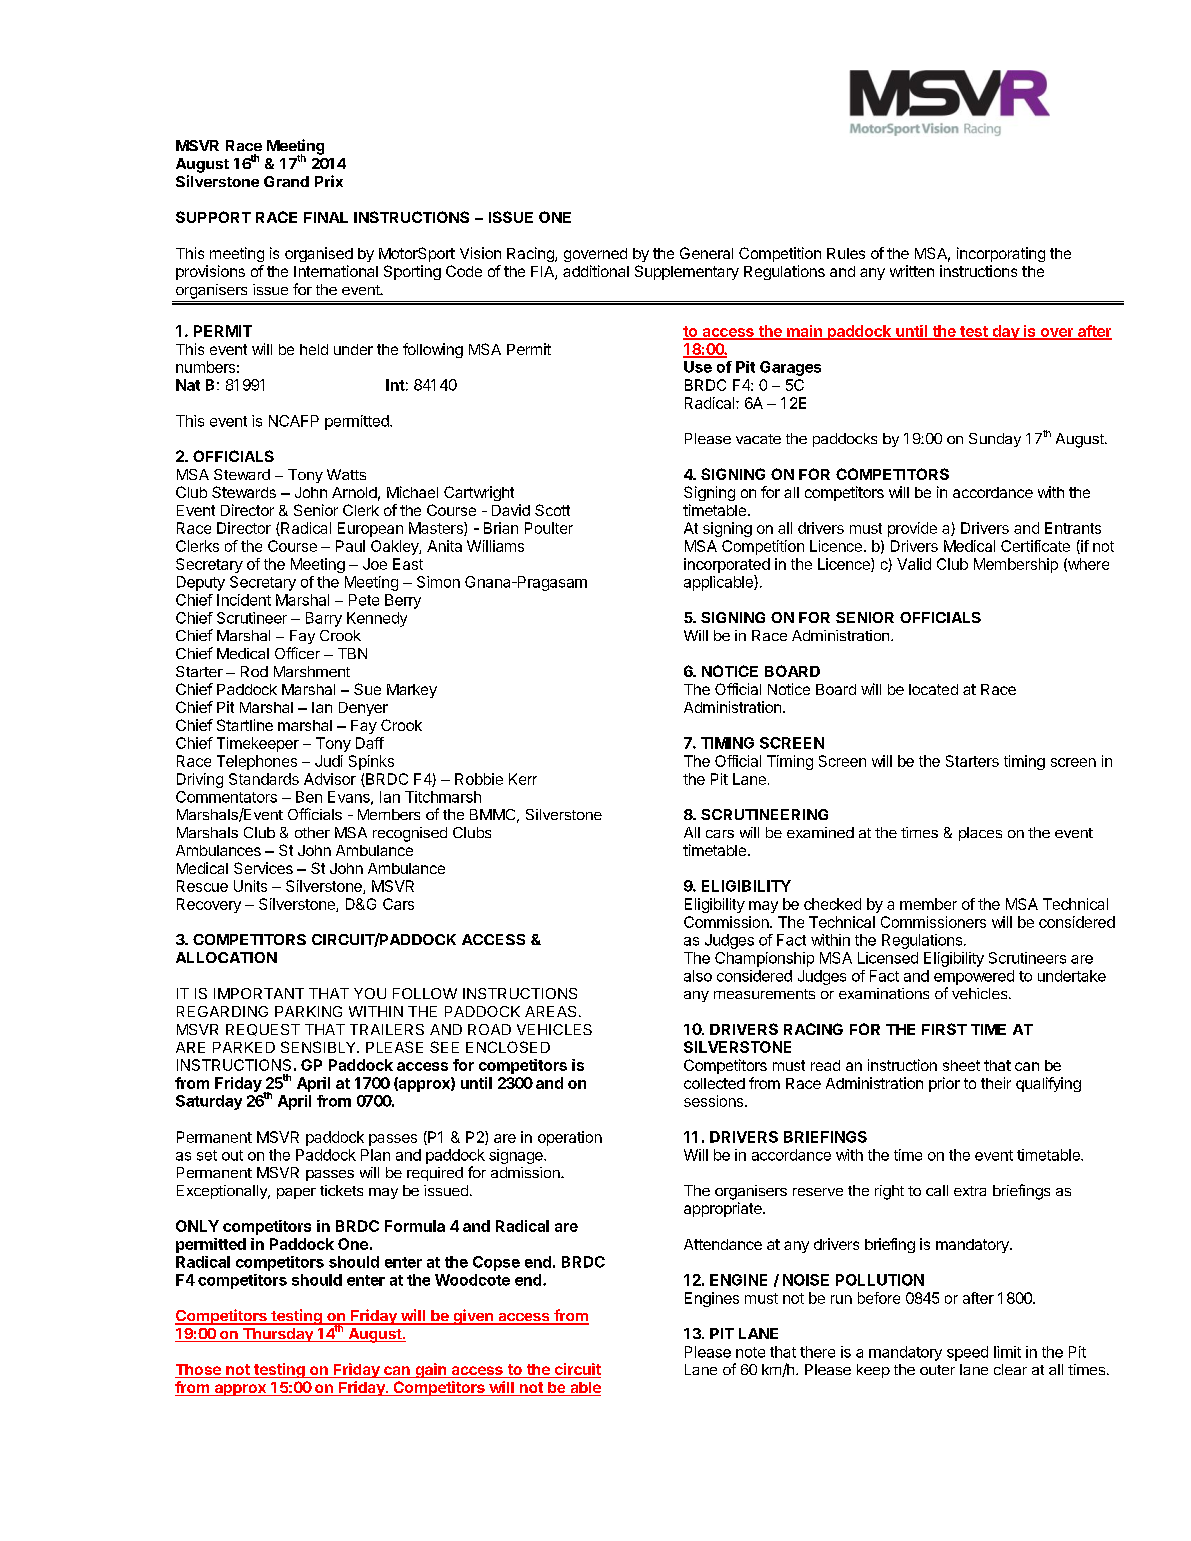 This screenshot has height=1541, width=1191. Describe the element at coordinates (750, 1352) in the screenshot. I see `note` at that location.
